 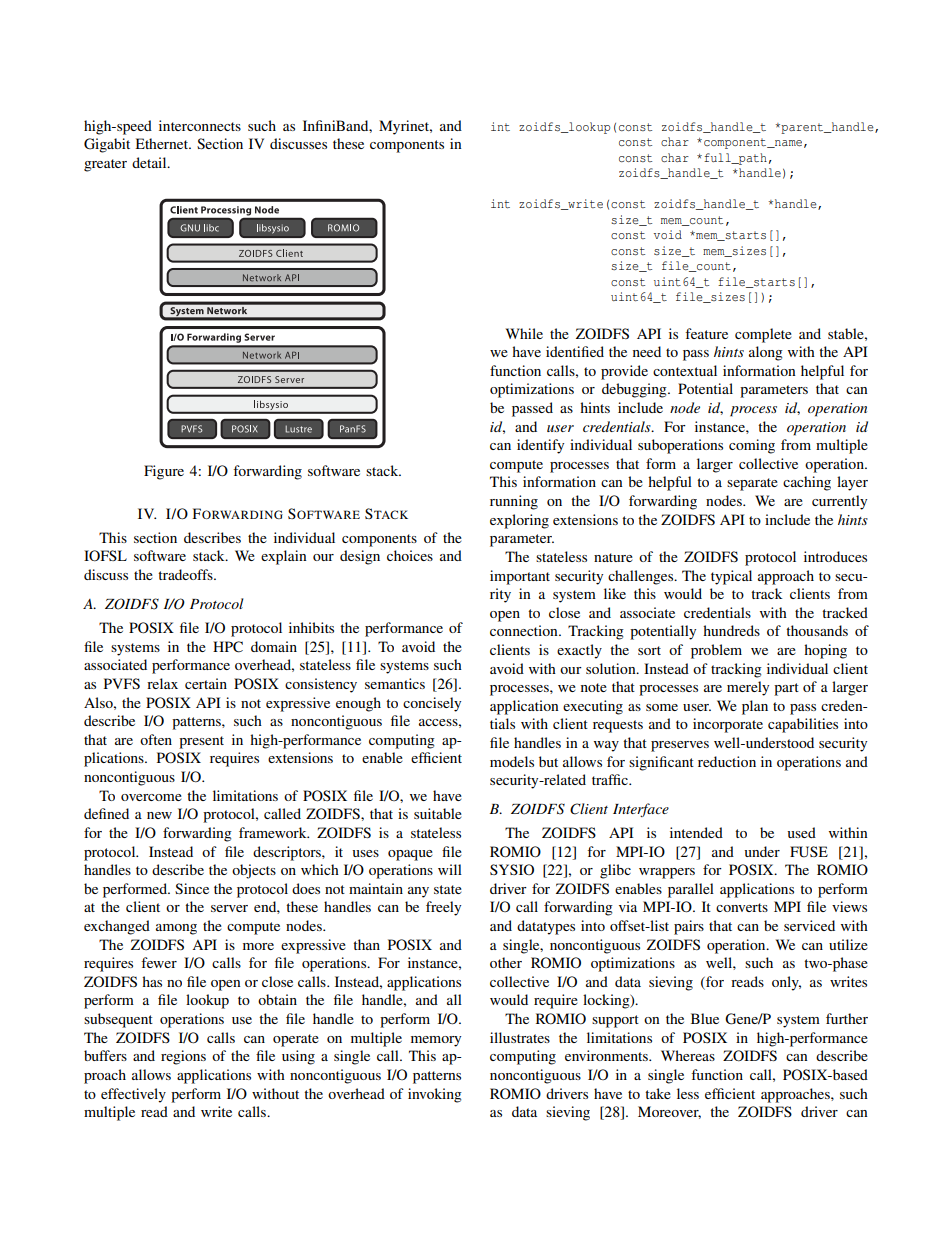 I want to click on identify, so click(x=540, y=446).
